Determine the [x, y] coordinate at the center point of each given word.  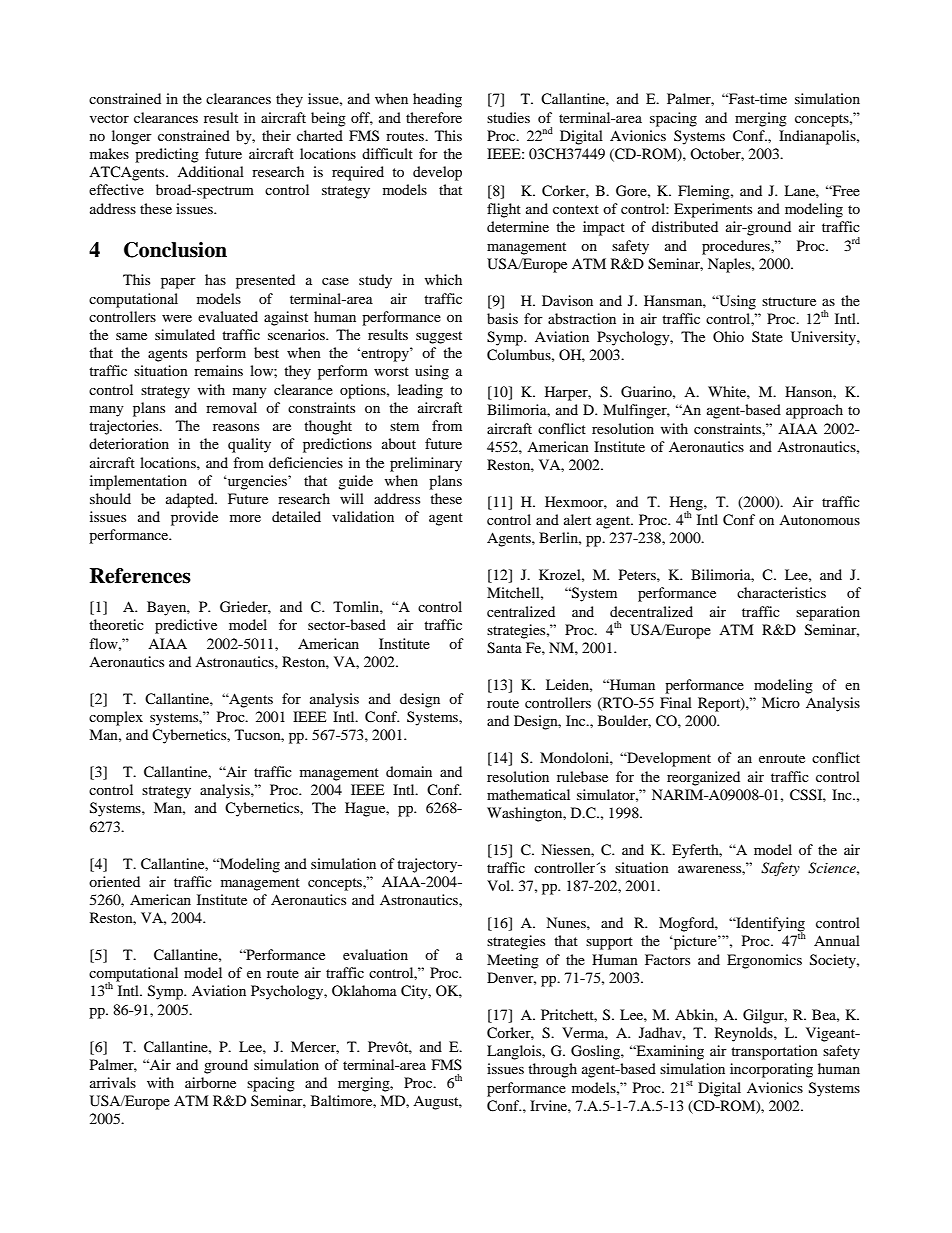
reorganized [703, 778]
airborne [210, 1082]
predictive [186, 626]
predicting [167, 155]
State [767, 336]
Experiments [713, 210]
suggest [439, 337]
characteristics [781, 592]
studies [508, 117]
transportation [774, 1052]
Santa [504, 648]
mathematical [528, 794]
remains [218, 370]
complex [116, 718]
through [552, 1070]
